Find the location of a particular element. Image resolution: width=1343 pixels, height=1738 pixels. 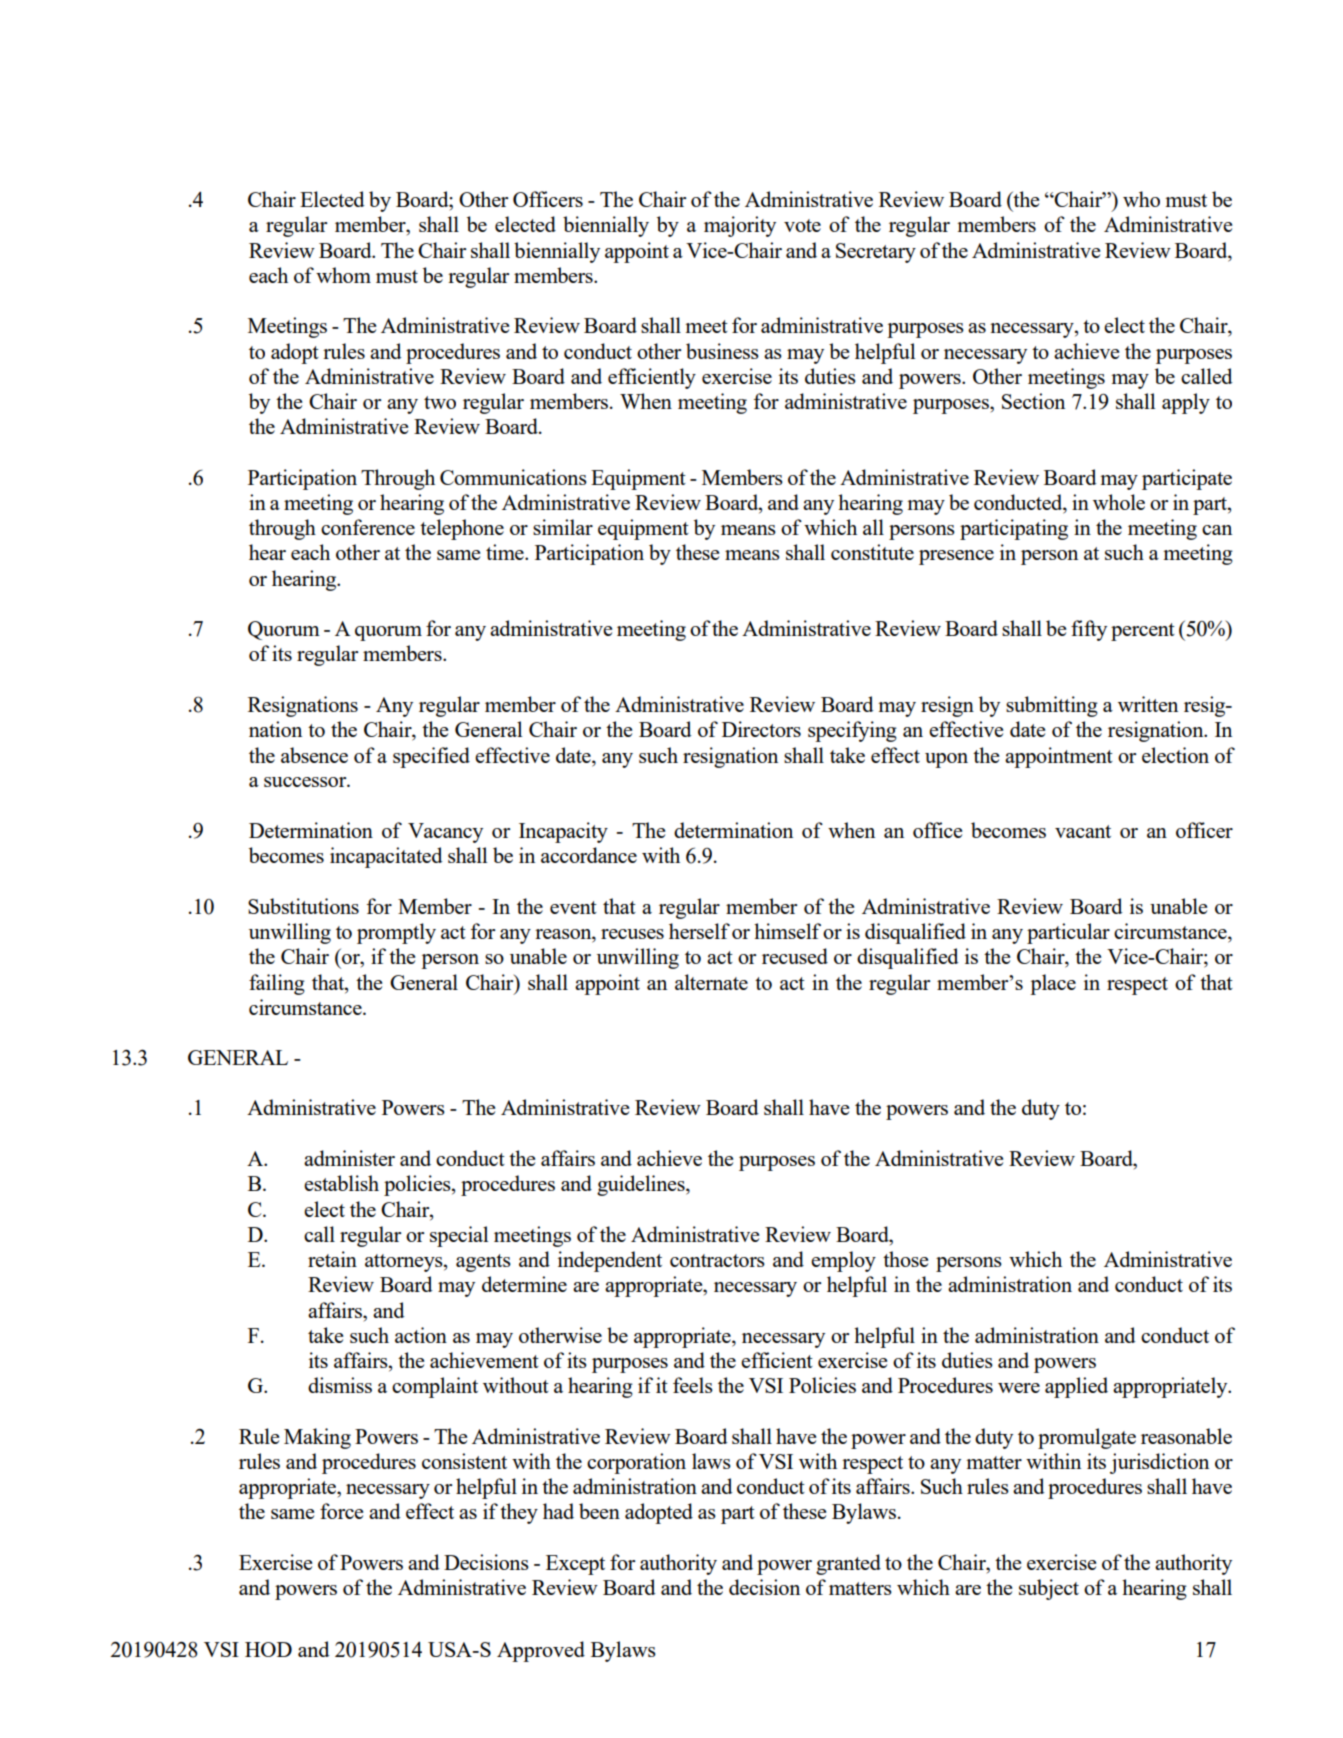

herself is located at coordinates (699, 931).
